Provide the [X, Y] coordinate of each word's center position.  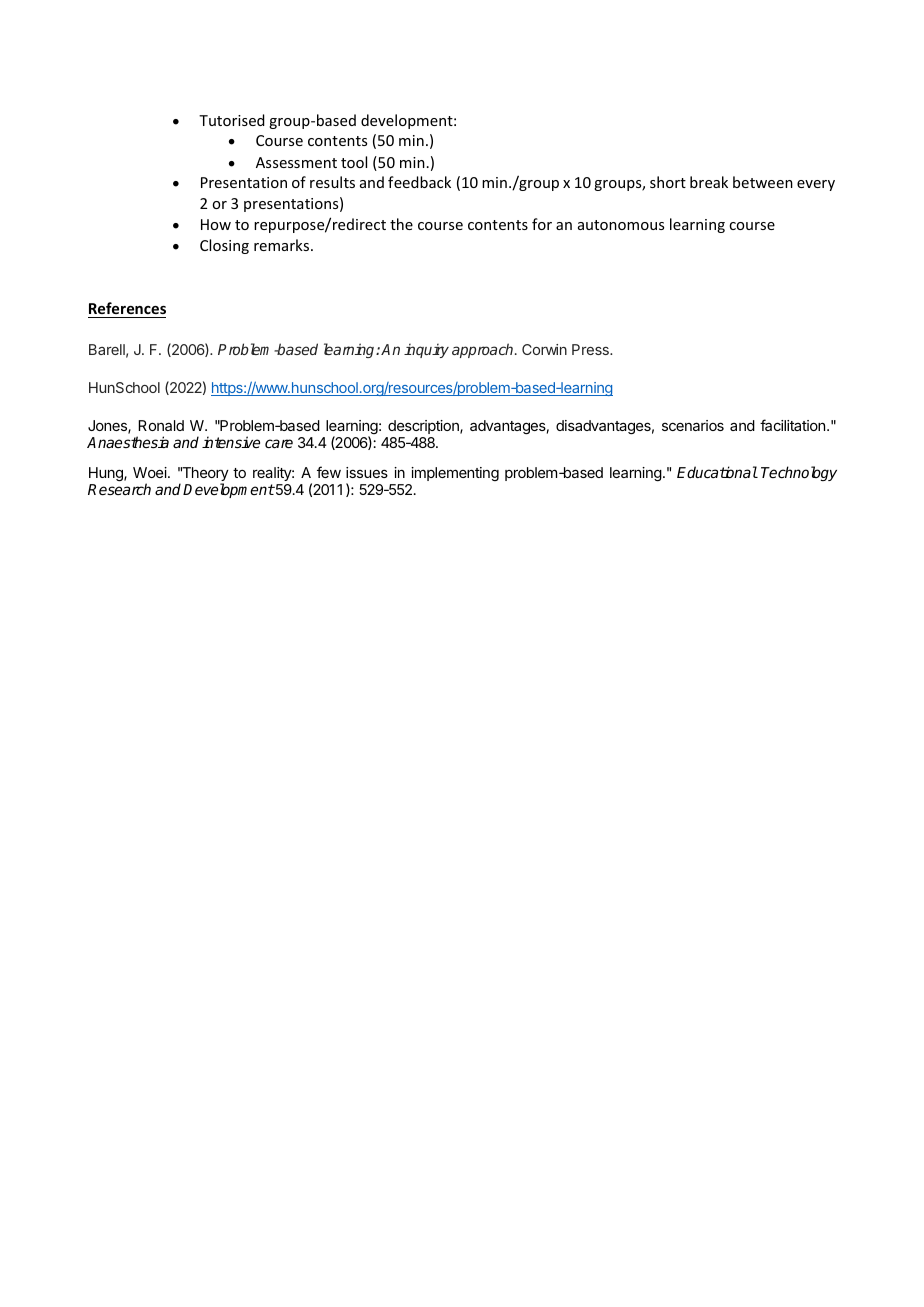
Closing [224, 246]
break [709, 182]
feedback [419, 182]
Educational [717, 472]
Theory [204, 475]
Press [591, 349]
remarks [281, 245]
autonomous [621, 225]
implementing [455, 474]
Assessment [296, 162]
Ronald [161, 425]
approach [484, 350]
